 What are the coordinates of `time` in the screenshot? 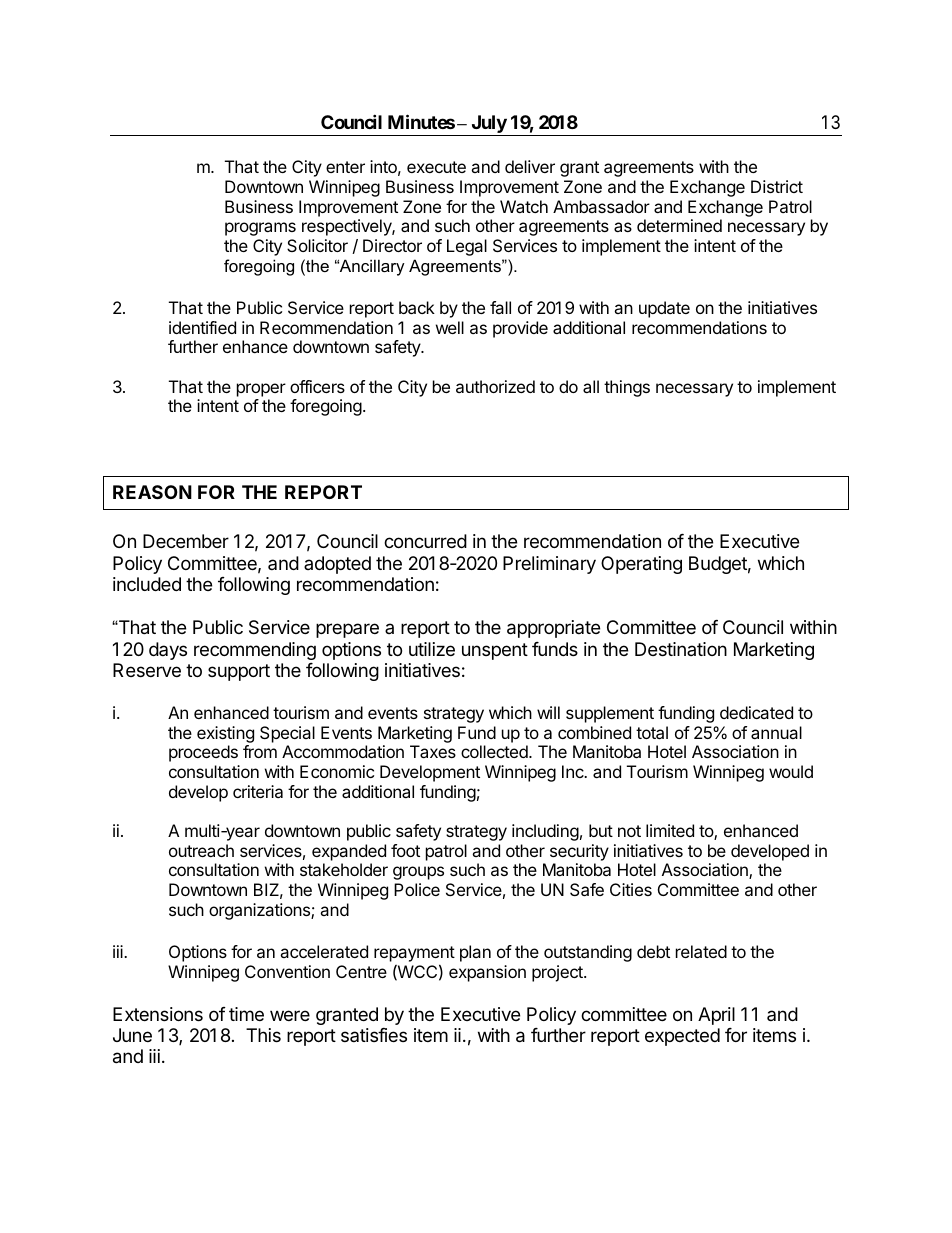 It's located at (246, 1014).
